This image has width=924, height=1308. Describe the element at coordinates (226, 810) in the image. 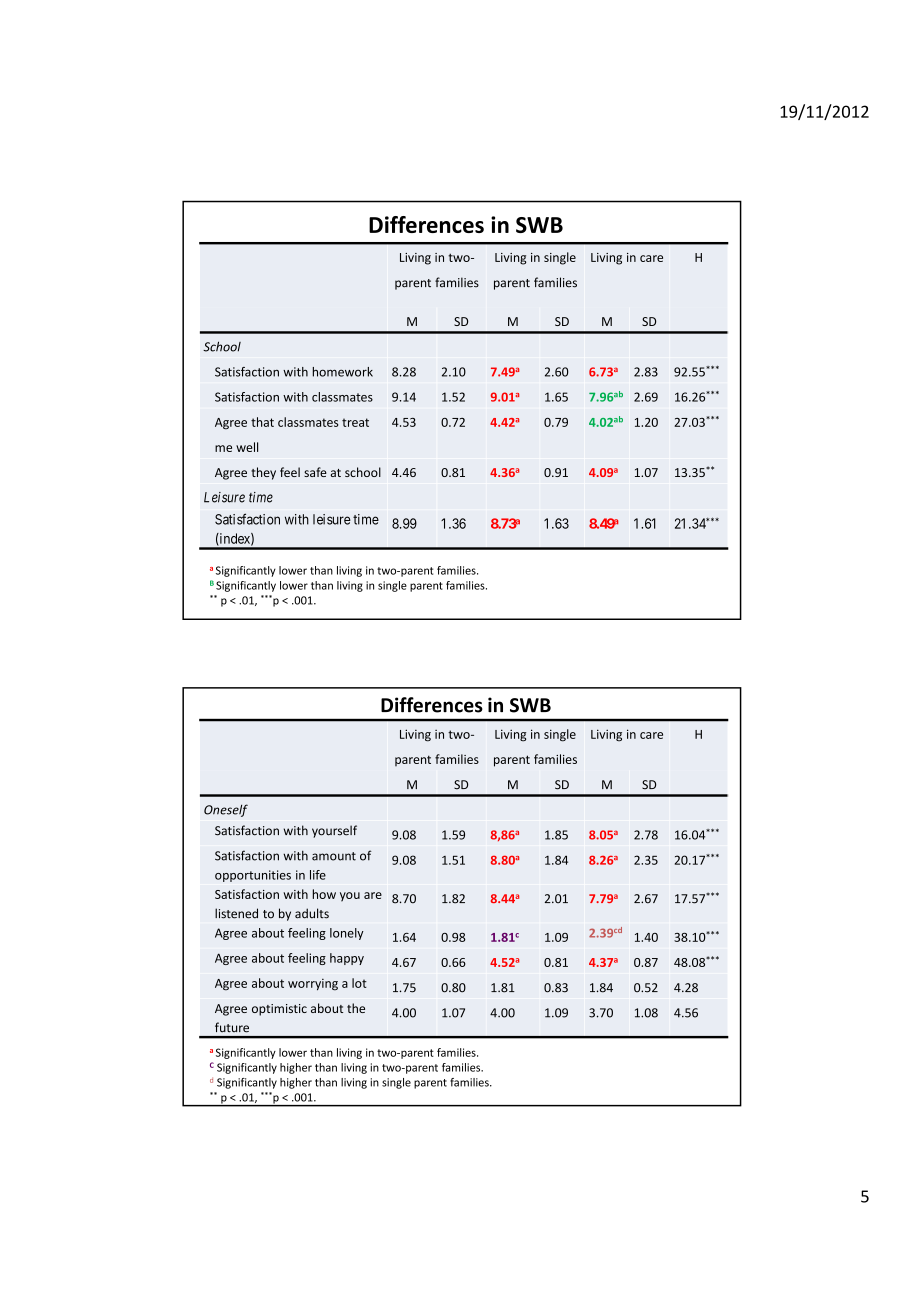

I see `Oneself` at that location.
